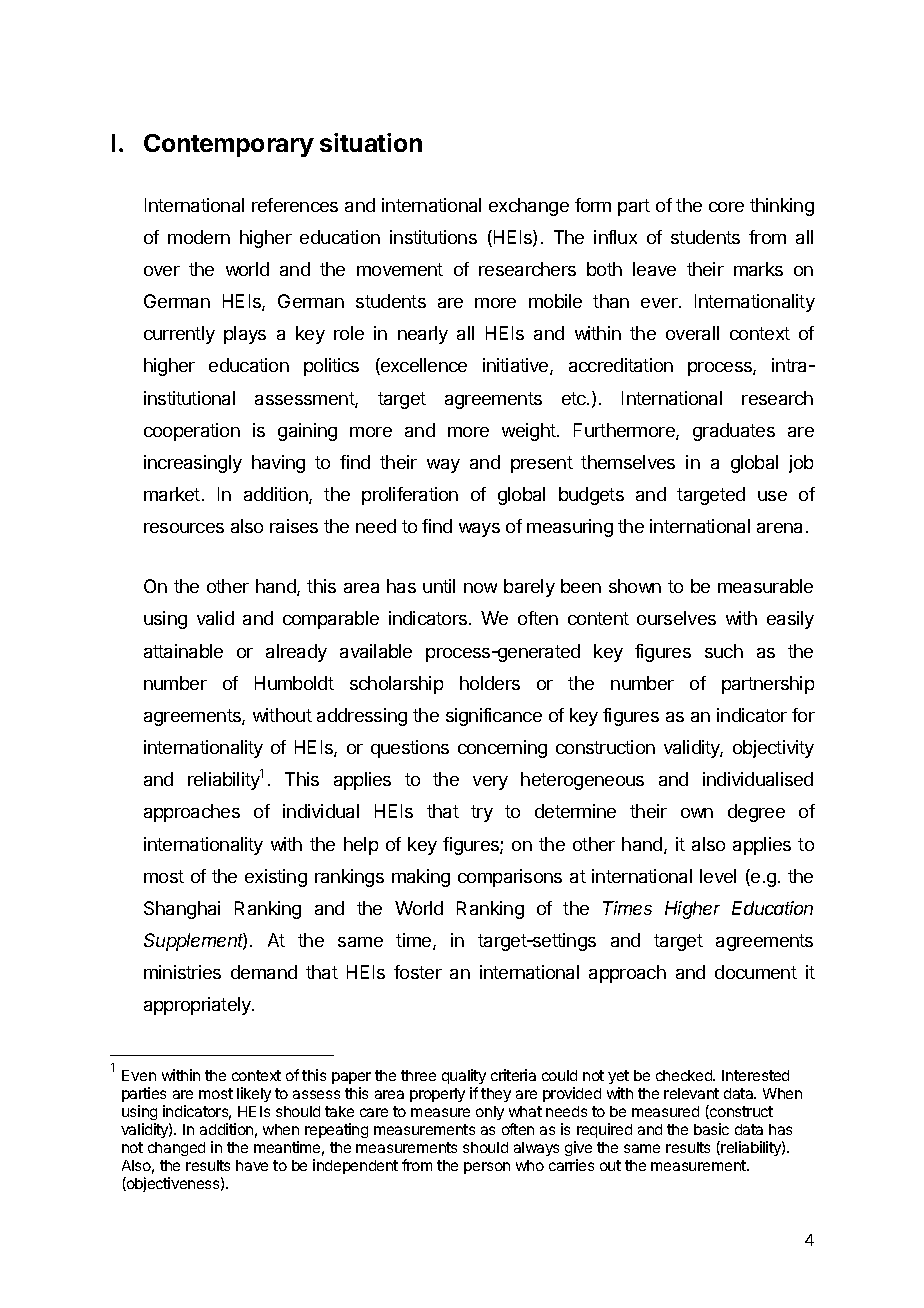  I want to click on changed, so click(176, 1149).
